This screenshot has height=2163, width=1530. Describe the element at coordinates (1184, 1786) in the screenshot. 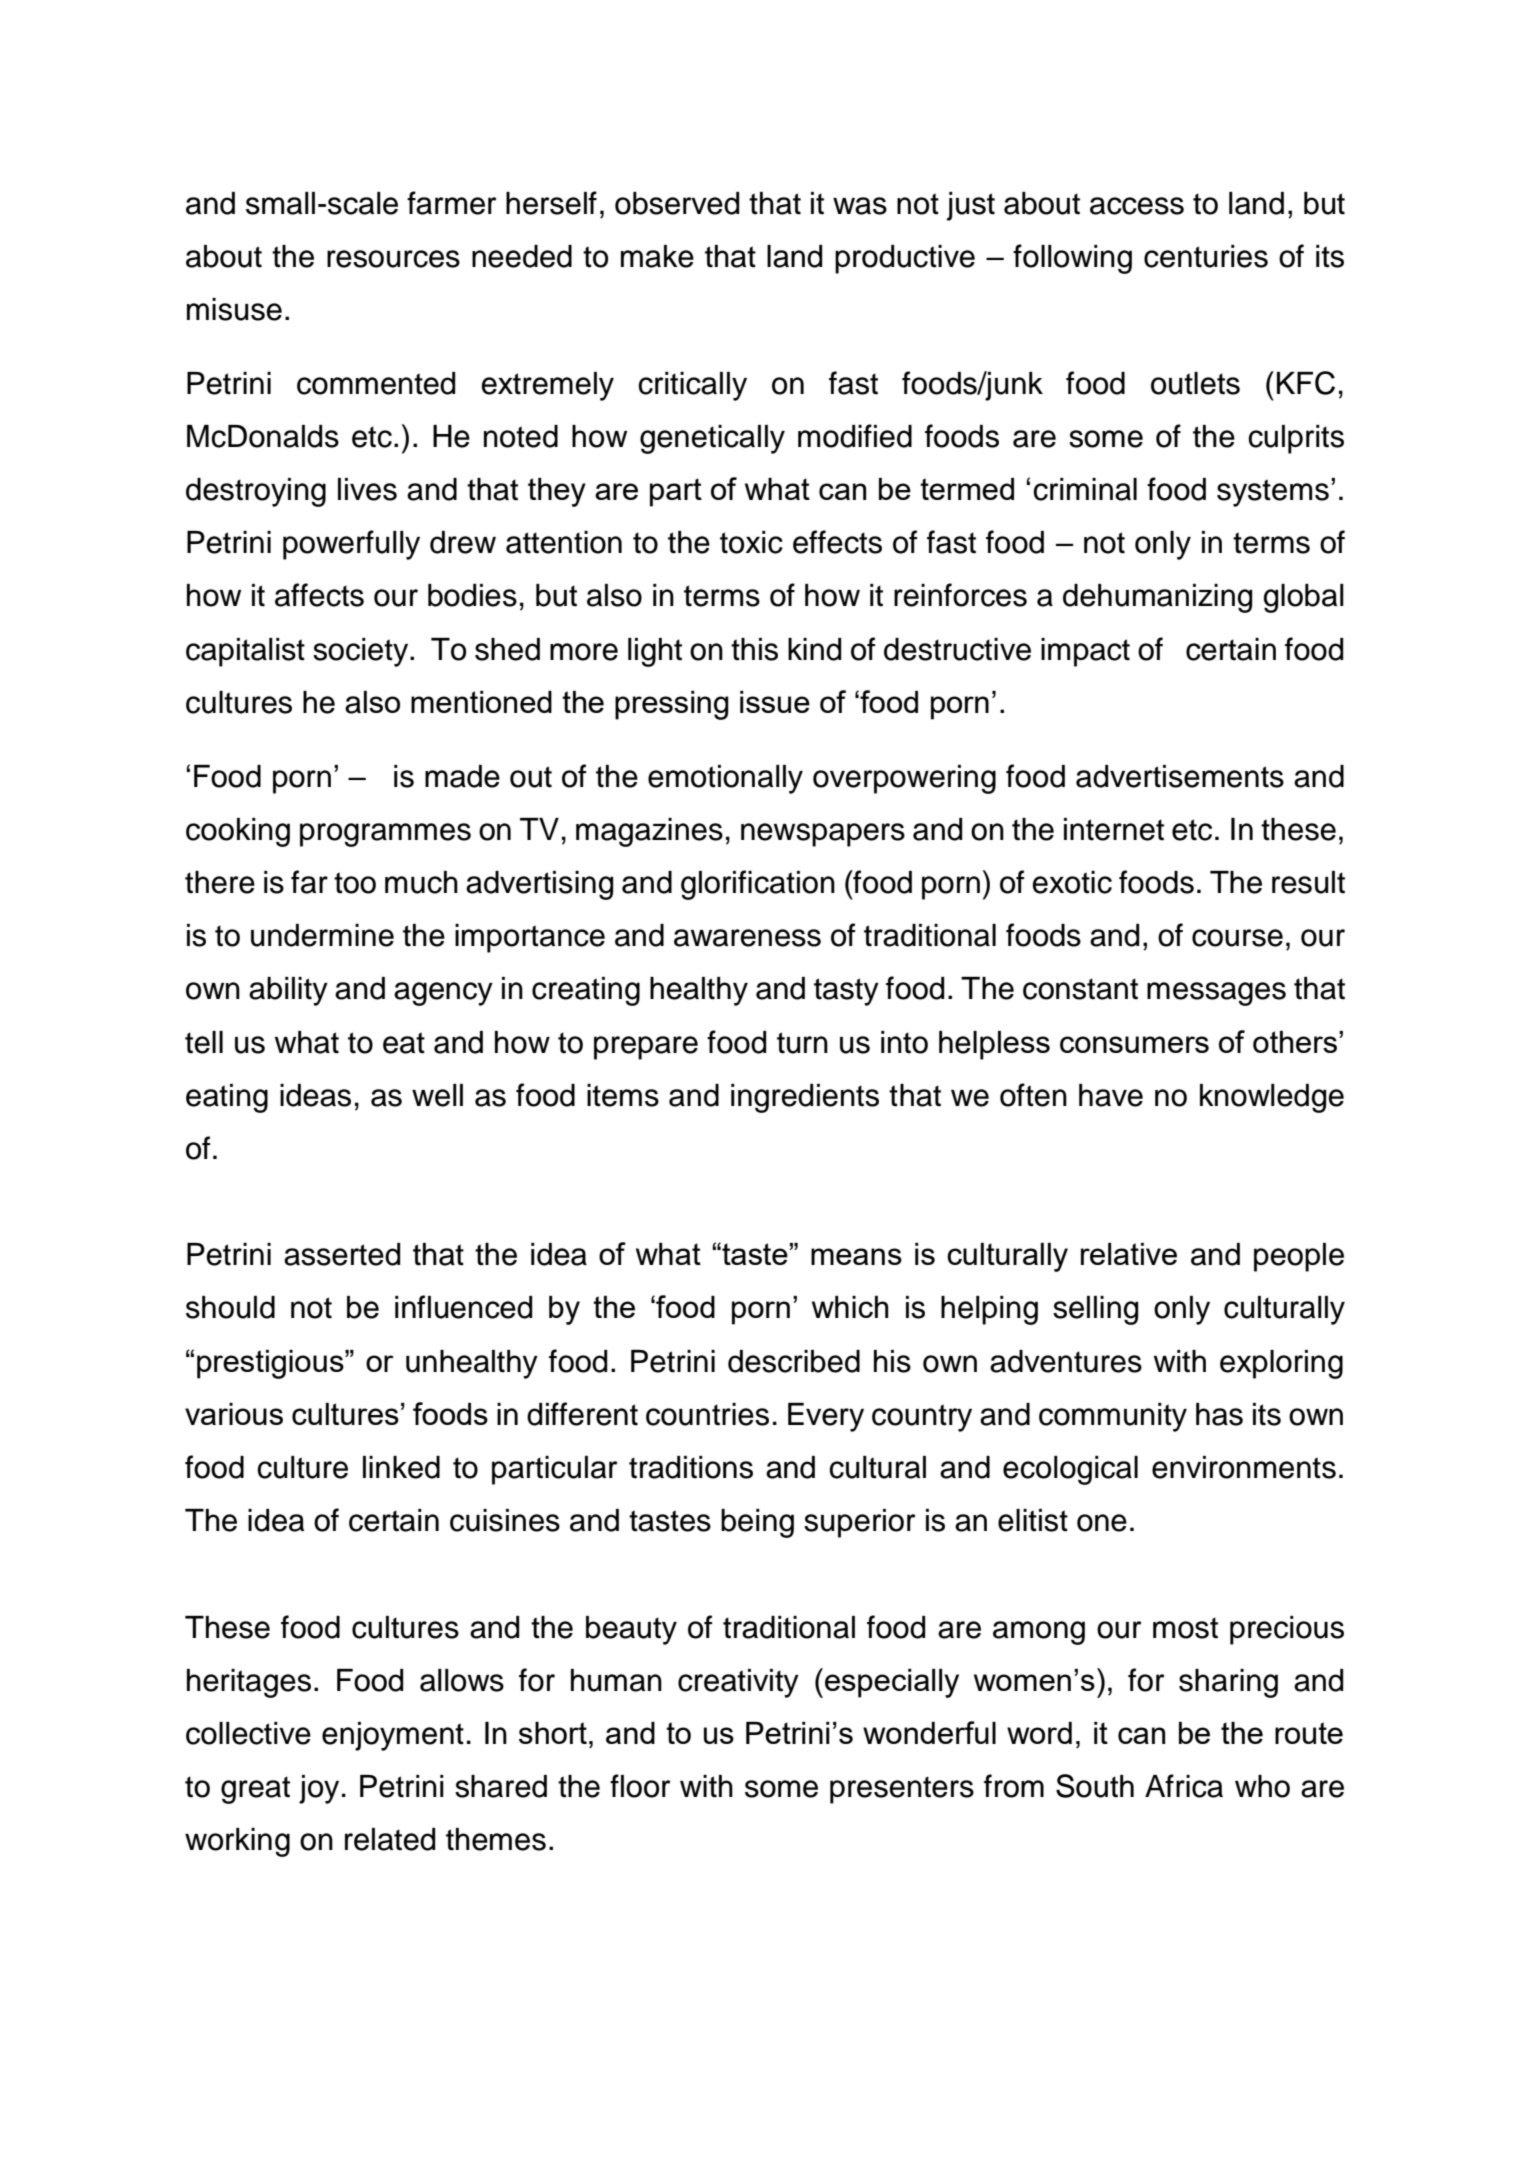

I see `Africa` at that location.
